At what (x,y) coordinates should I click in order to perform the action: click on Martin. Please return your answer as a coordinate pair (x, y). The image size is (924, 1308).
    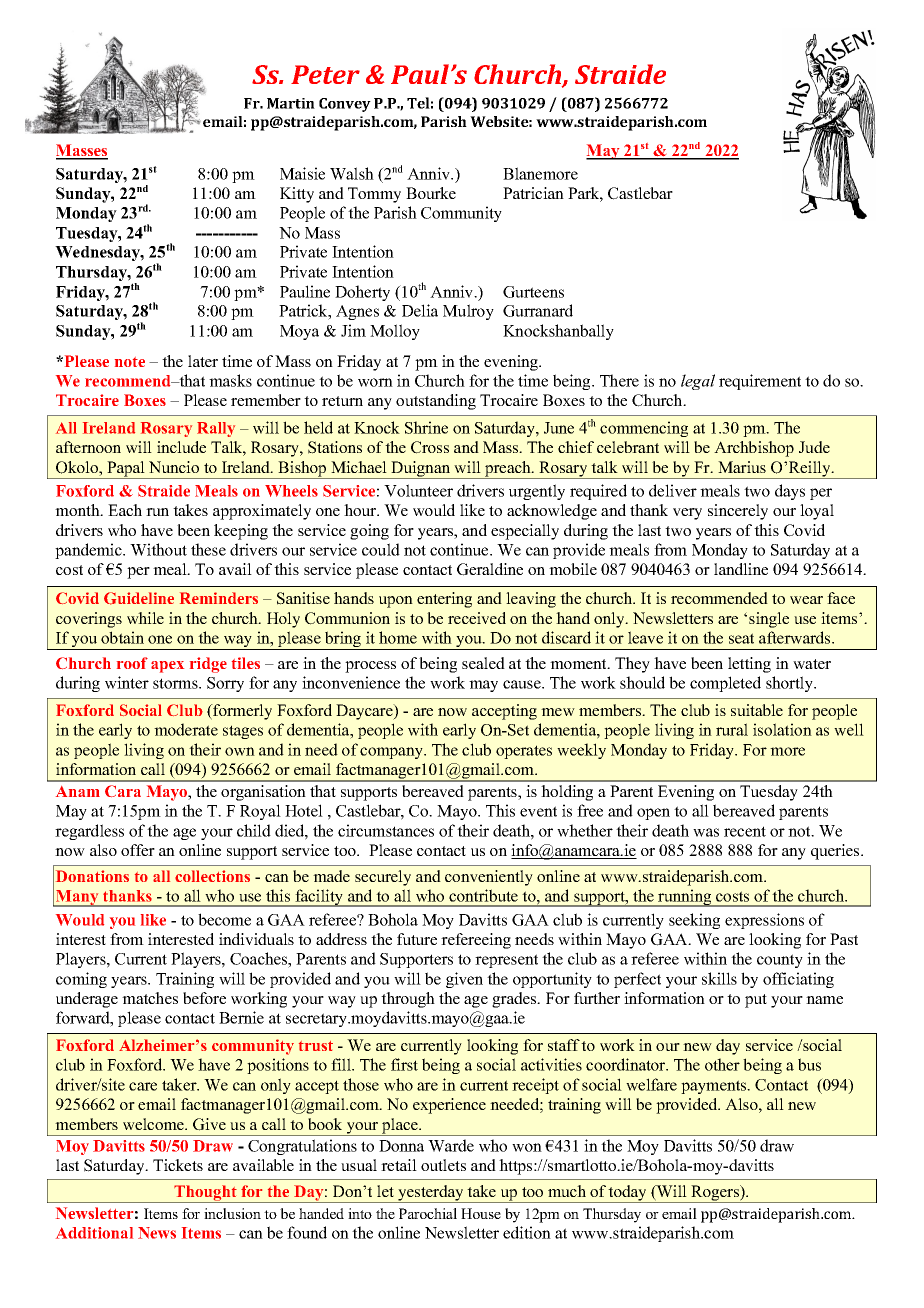
    Looking at the image, I should click on (291, 103).
